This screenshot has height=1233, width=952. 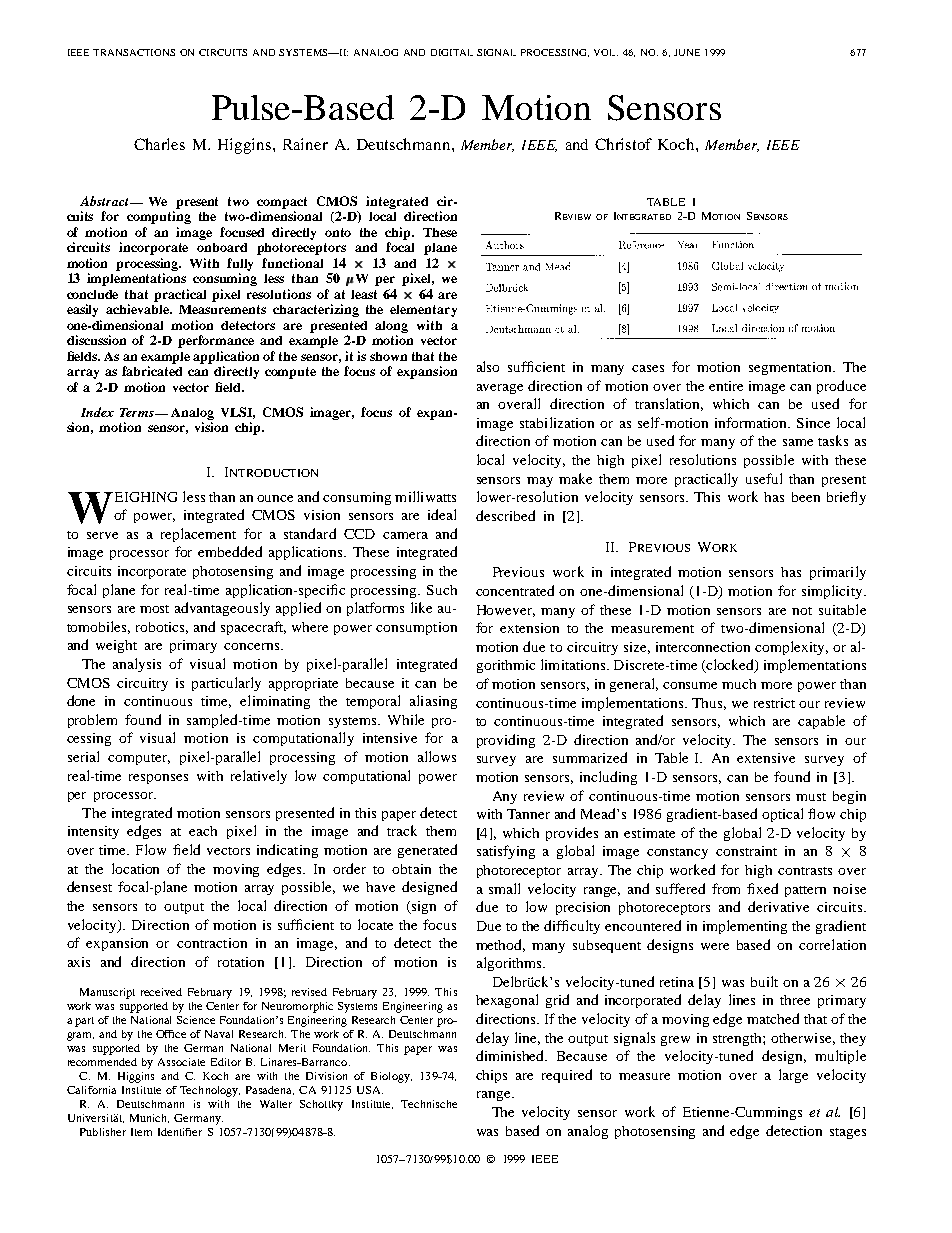 What do you see at coordinates (429, 1104) in the screenshot?
I see `Technische` at bounding box center [429, 1104].
